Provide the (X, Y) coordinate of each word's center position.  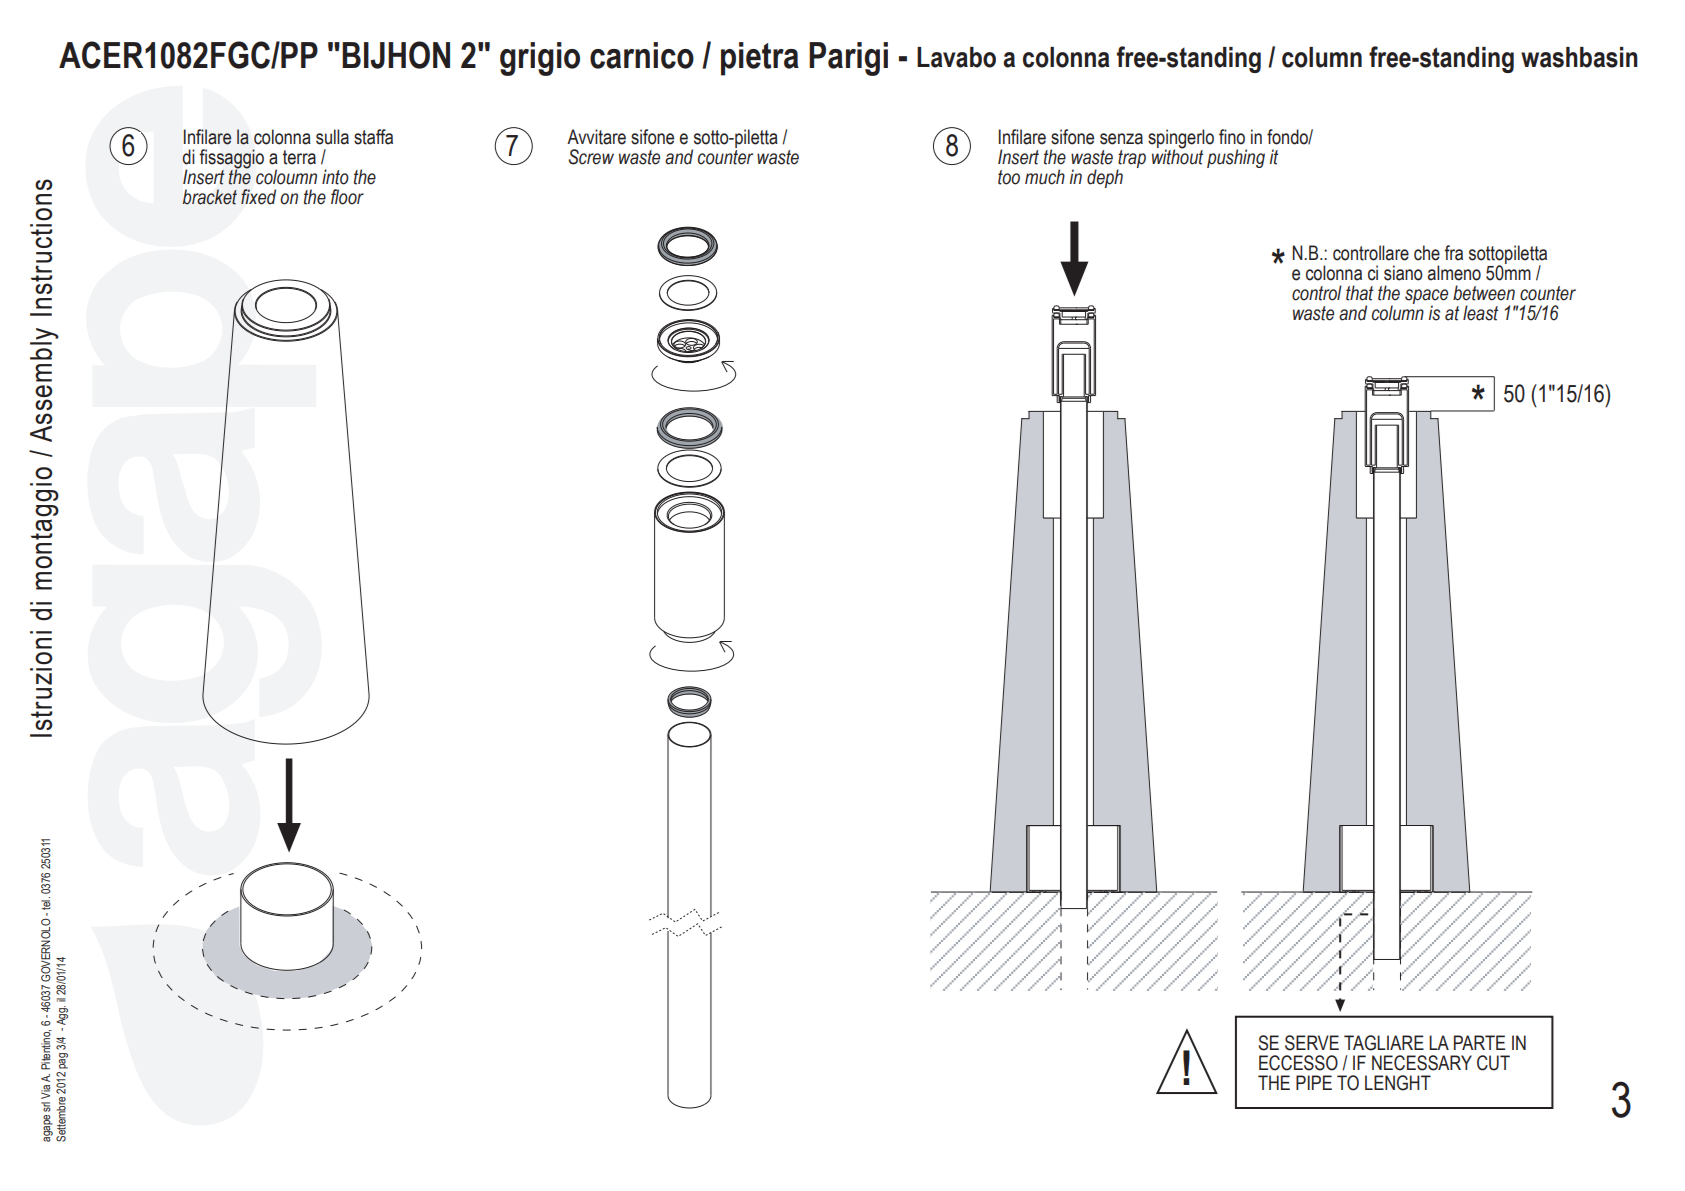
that (1359, 293)
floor (347, 197)
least (1480, 313)
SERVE (1312, 1043)
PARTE (1479, 1042)
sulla (332, 137)
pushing (1236, 158)
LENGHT (1398, 1083)
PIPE (1314, 1082)
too (1009, 177)
